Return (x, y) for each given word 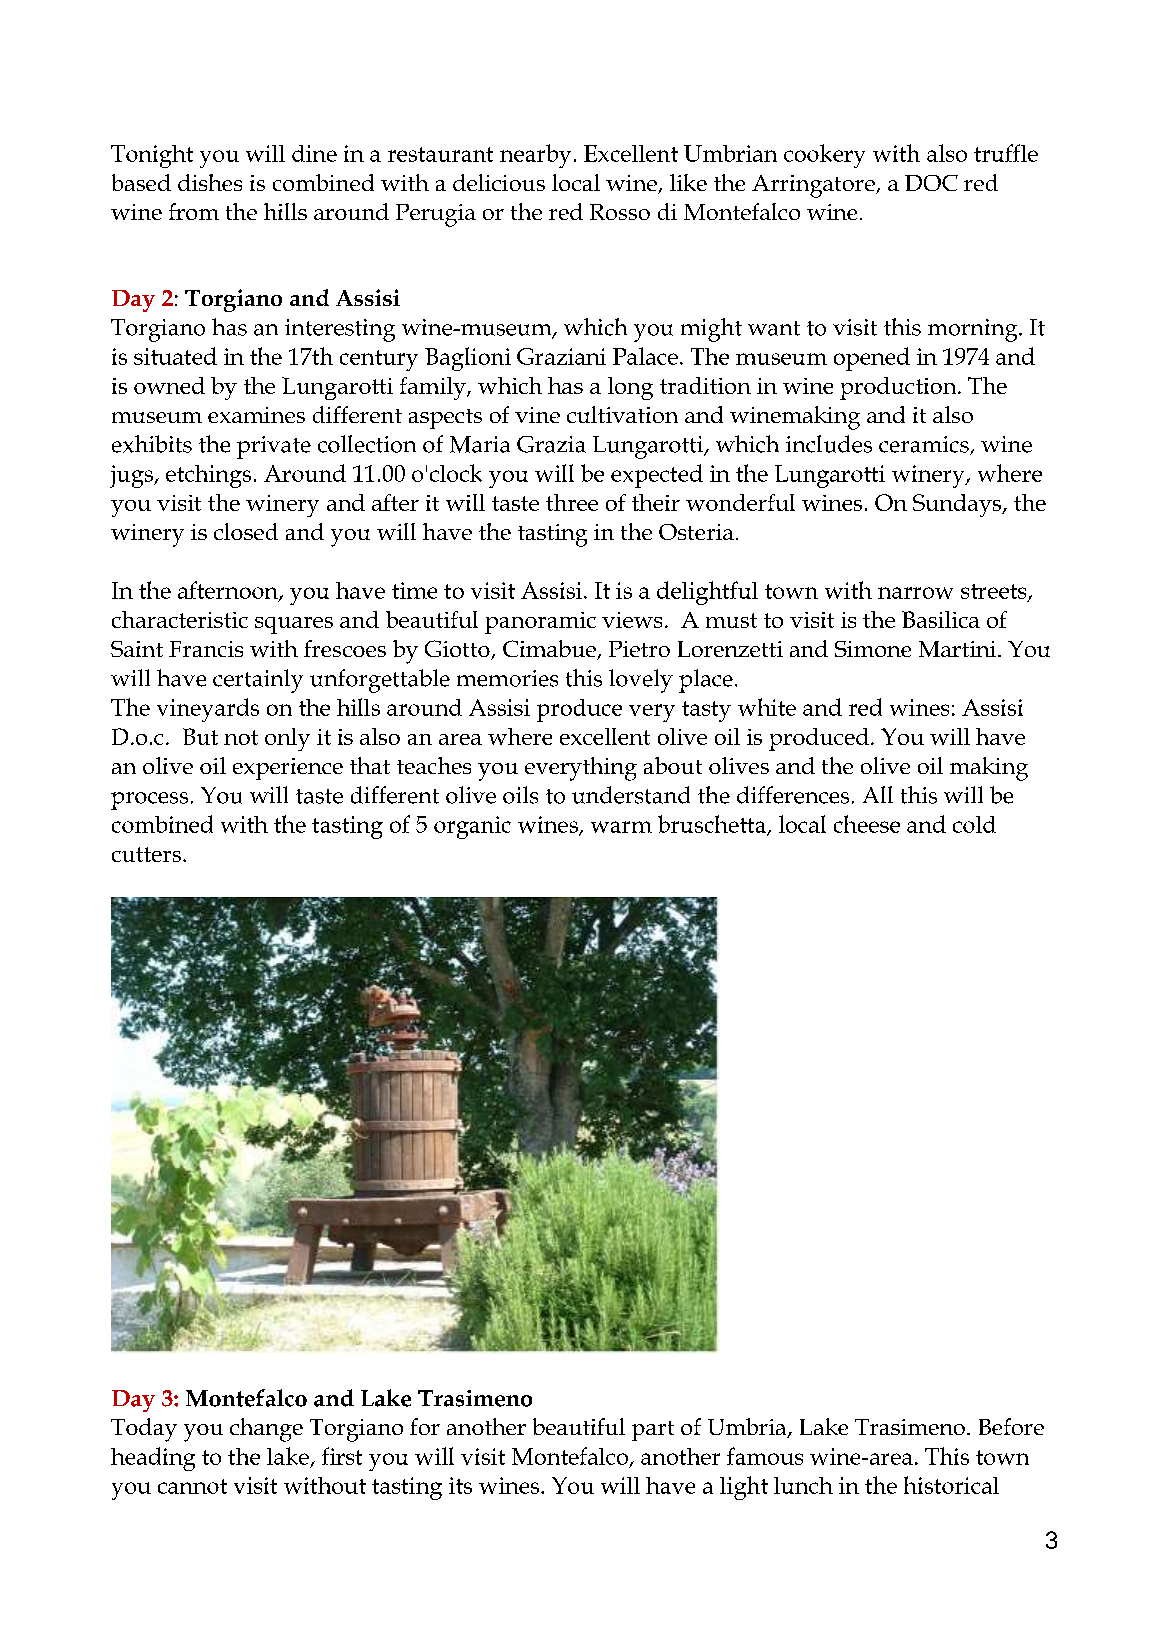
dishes (210, 182)
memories (507, 678)
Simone (873, 649)
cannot (192, 1486)
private (274, 447)
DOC (931, 183)
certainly (258, 681)
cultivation (622, 414)
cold (974, 824)
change (266, 1430)
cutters (146, 854)
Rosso (620, 212)
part (653, 1431)
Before (1011, 1426)
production (899, 388)
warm (621, 827)
